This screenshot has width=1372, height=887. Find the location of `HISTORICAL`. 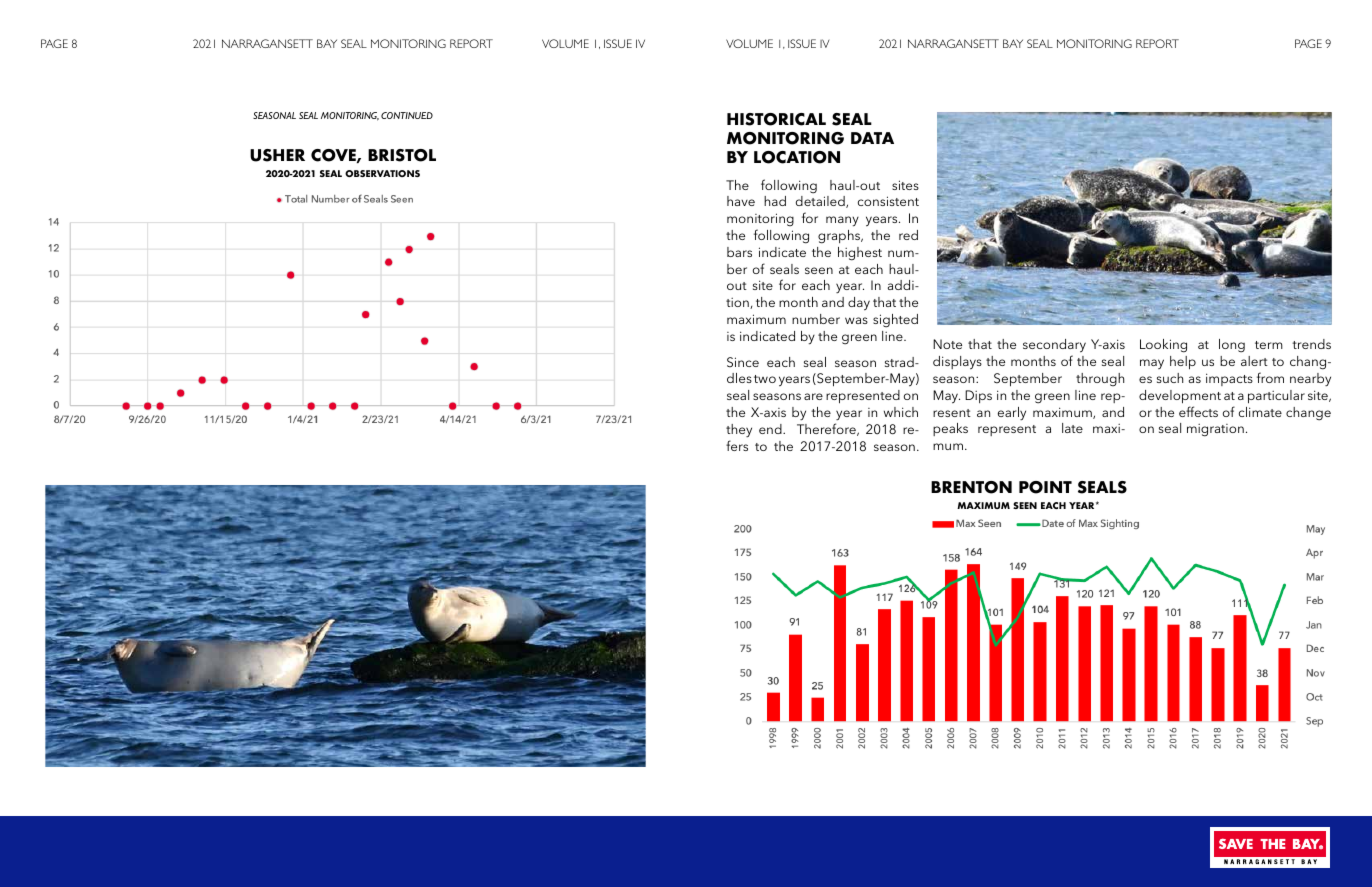

HISTORICAL is located at coordinates (776, 119).
